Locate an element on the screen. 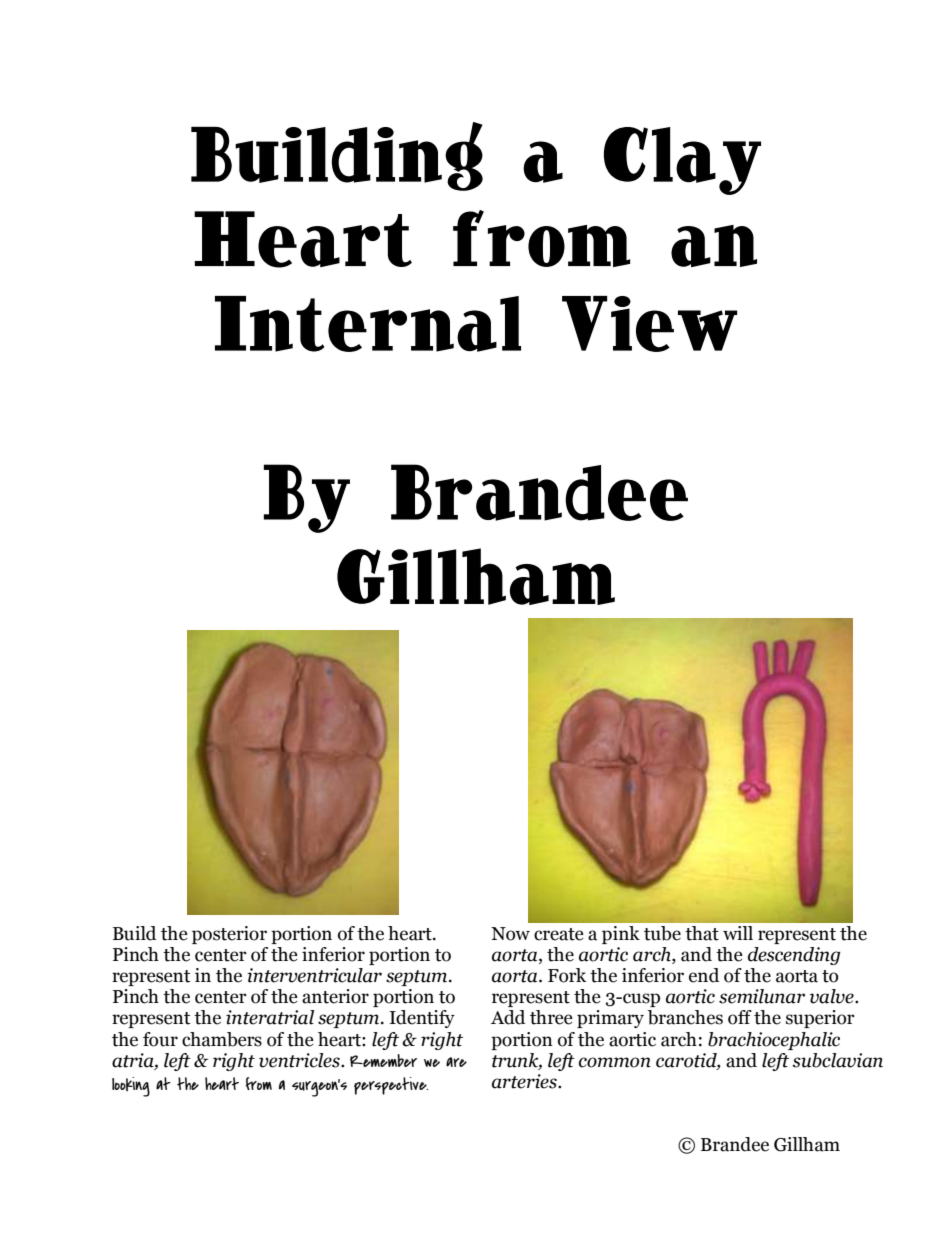  anterior is located at coordinates (335, 996).
